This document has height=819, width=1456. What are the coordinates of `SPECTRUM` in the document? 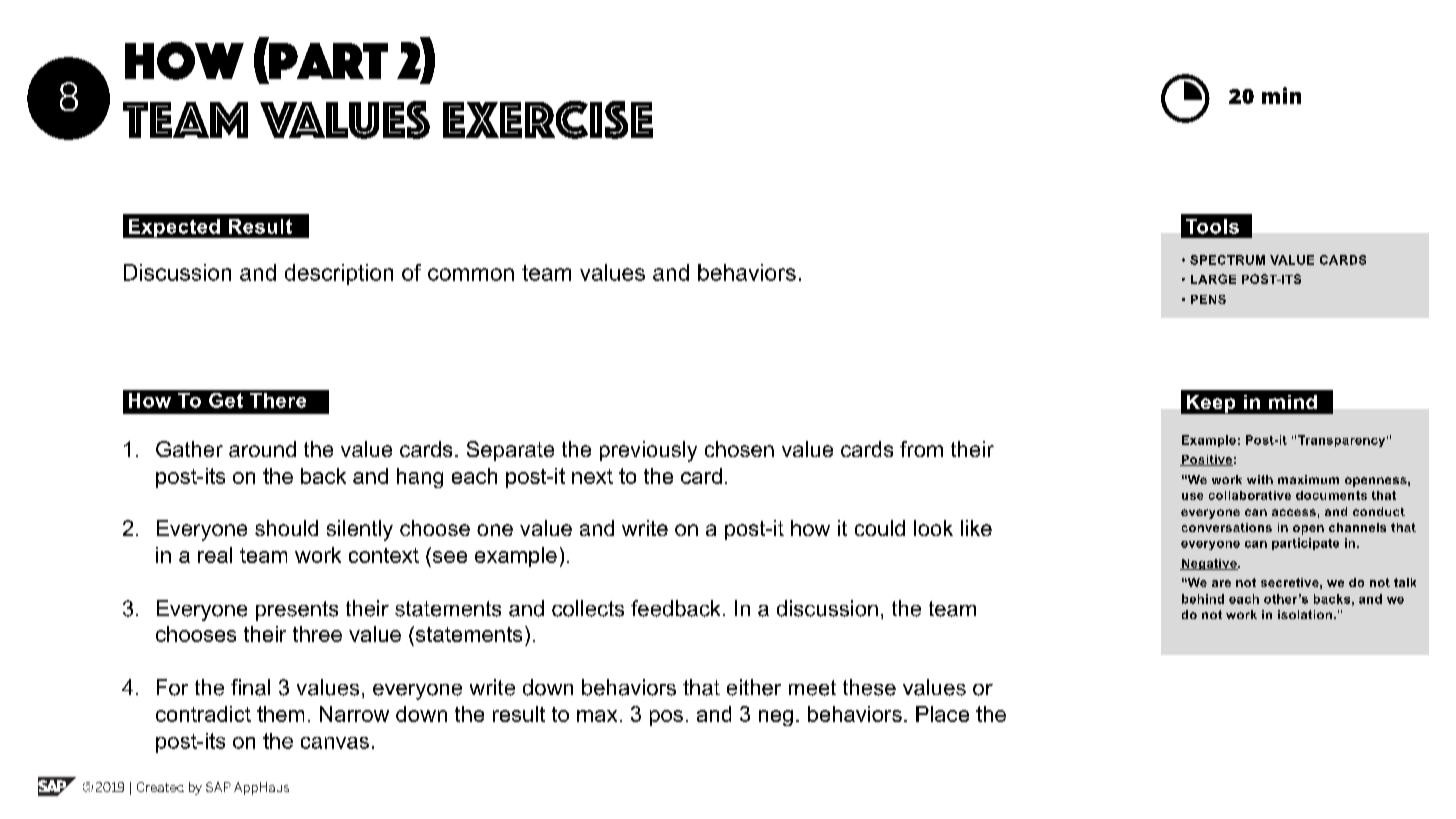 It's located at (1227, 260).
